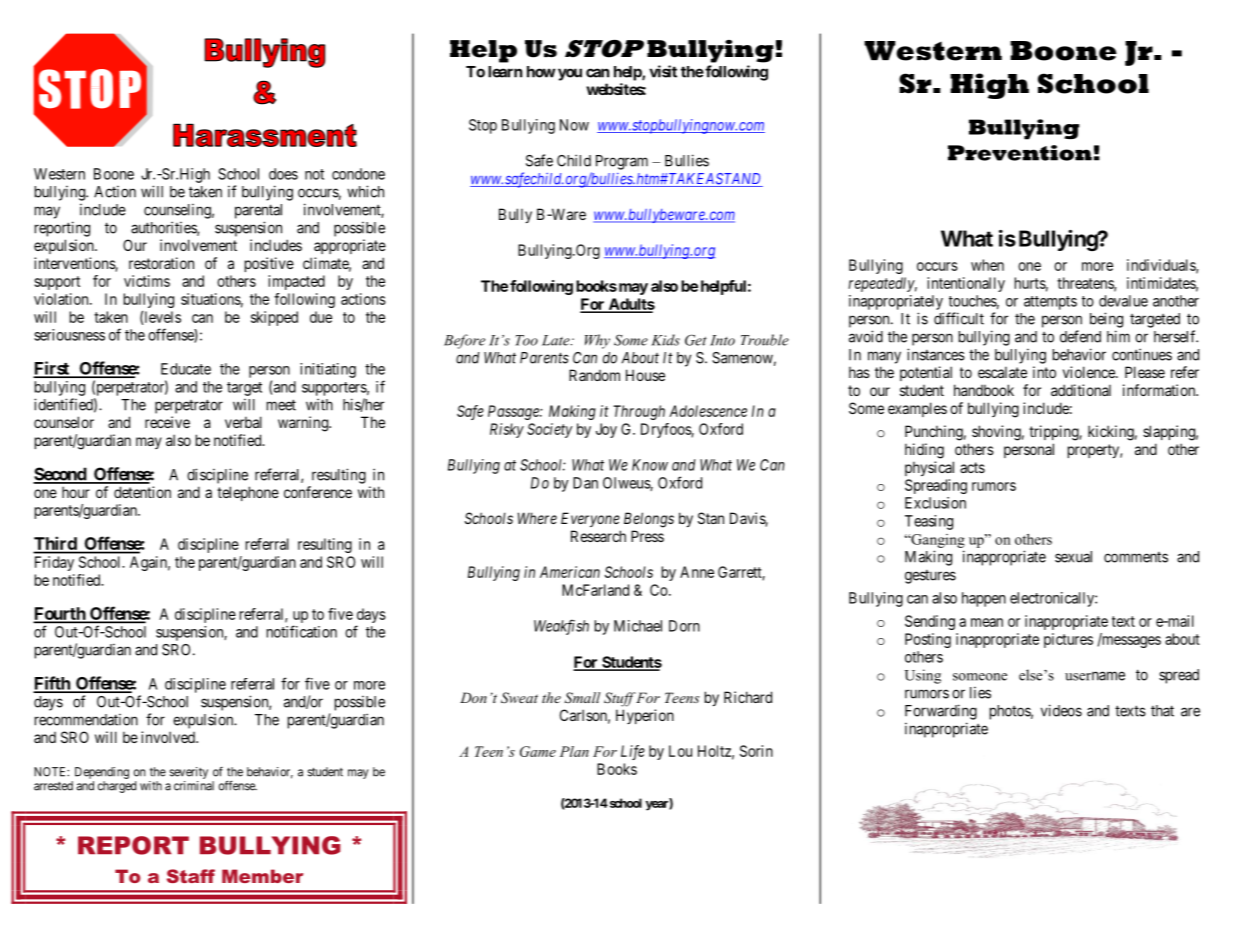 The width and height of the screenshot is (1233, 952). Describe the element at coordinates (147, 281) in the screenshot. I see `victims` at that location.
